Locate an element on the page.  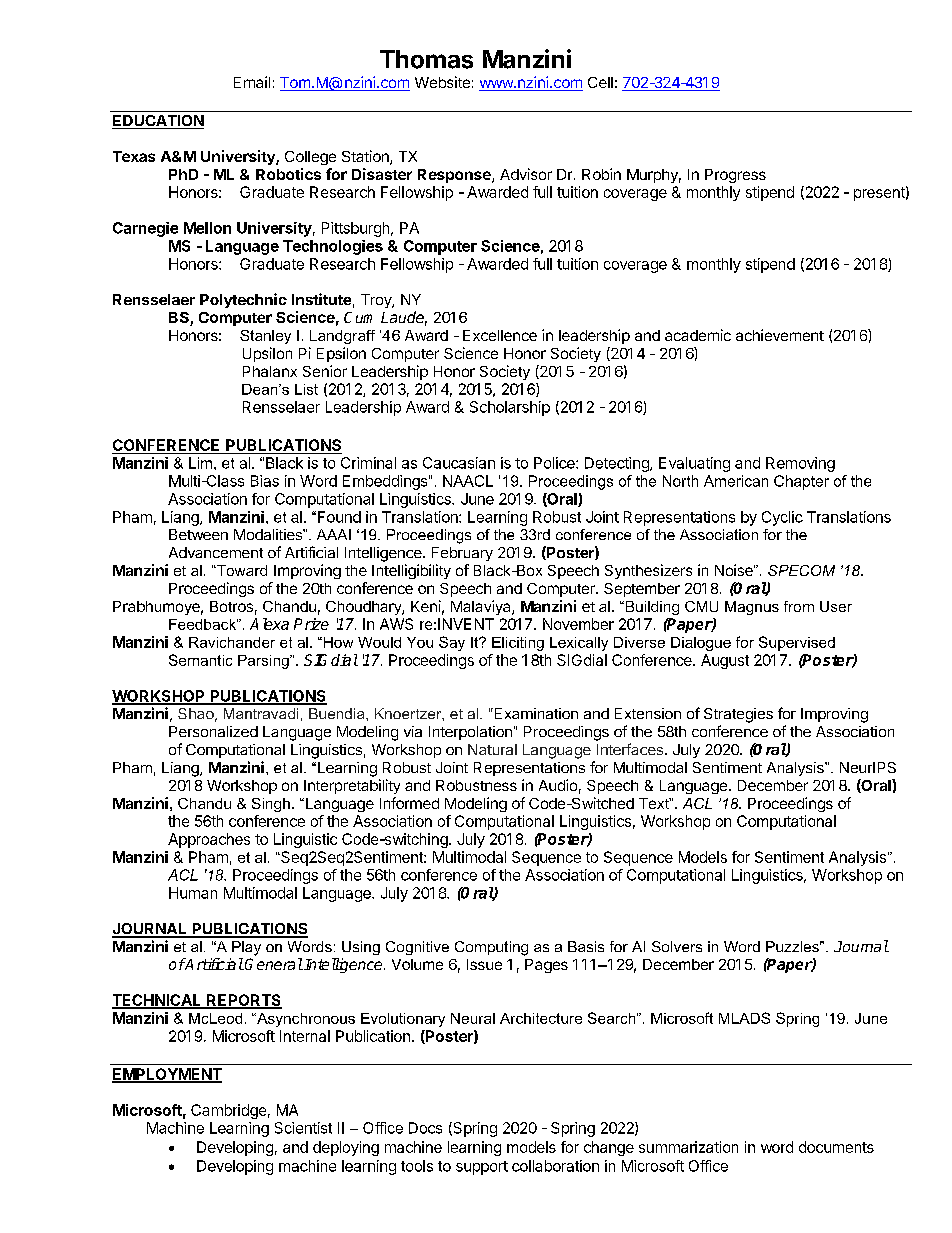
Email is located at coordinates (252, 82).
